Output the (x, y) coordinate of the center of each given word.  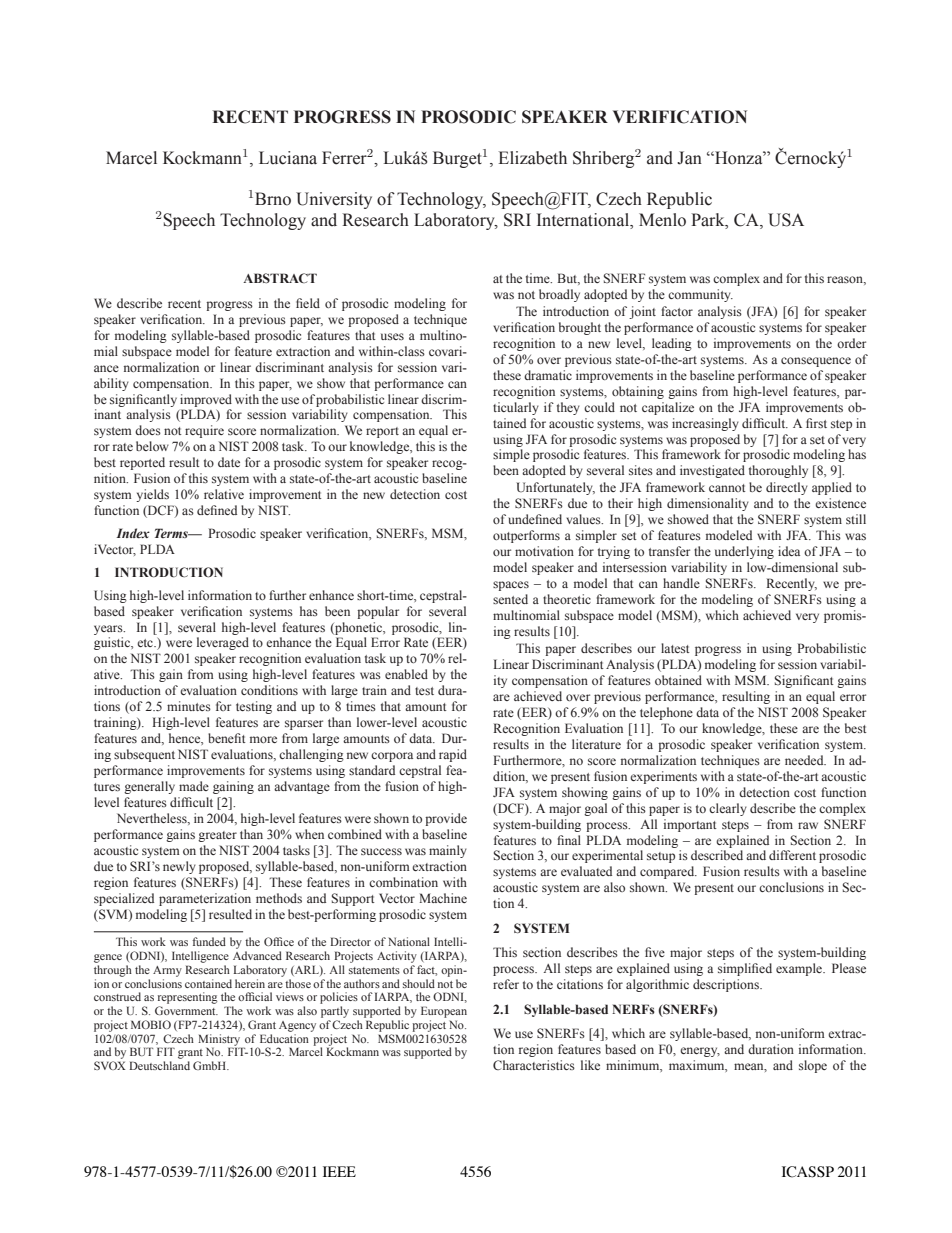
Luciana (288, 158)
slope (813, 1066)
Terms (172, 533)
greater (217, 836)
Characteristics (534, 1065)
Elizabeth (532, 158)
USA (786, 220)
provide (446, 819)
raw (808, 825)
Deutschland (159, 1065)
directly (787, 488)
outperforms (526, 536)
